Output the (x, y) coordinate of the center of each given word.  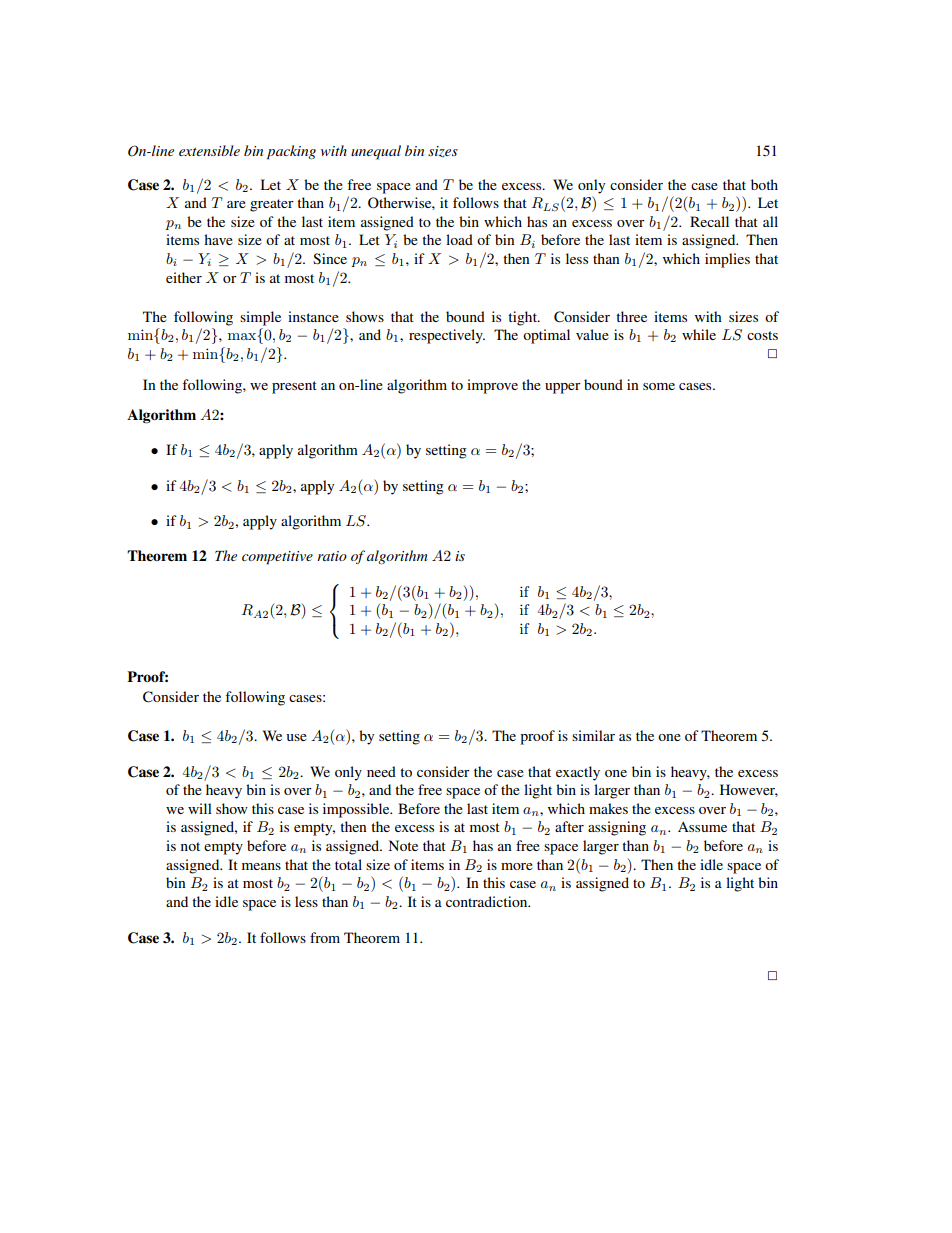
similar (593, 735)
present (294, 387)
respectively (447, 336)
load (459, 239)
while (699, 334)
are (236, 204)
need (381, 771)
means (261, 866)
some (659, 386)
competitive (277, 558)
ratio (332, 556)
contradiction (488, 901)
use (296, 737)
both (764, 184)
